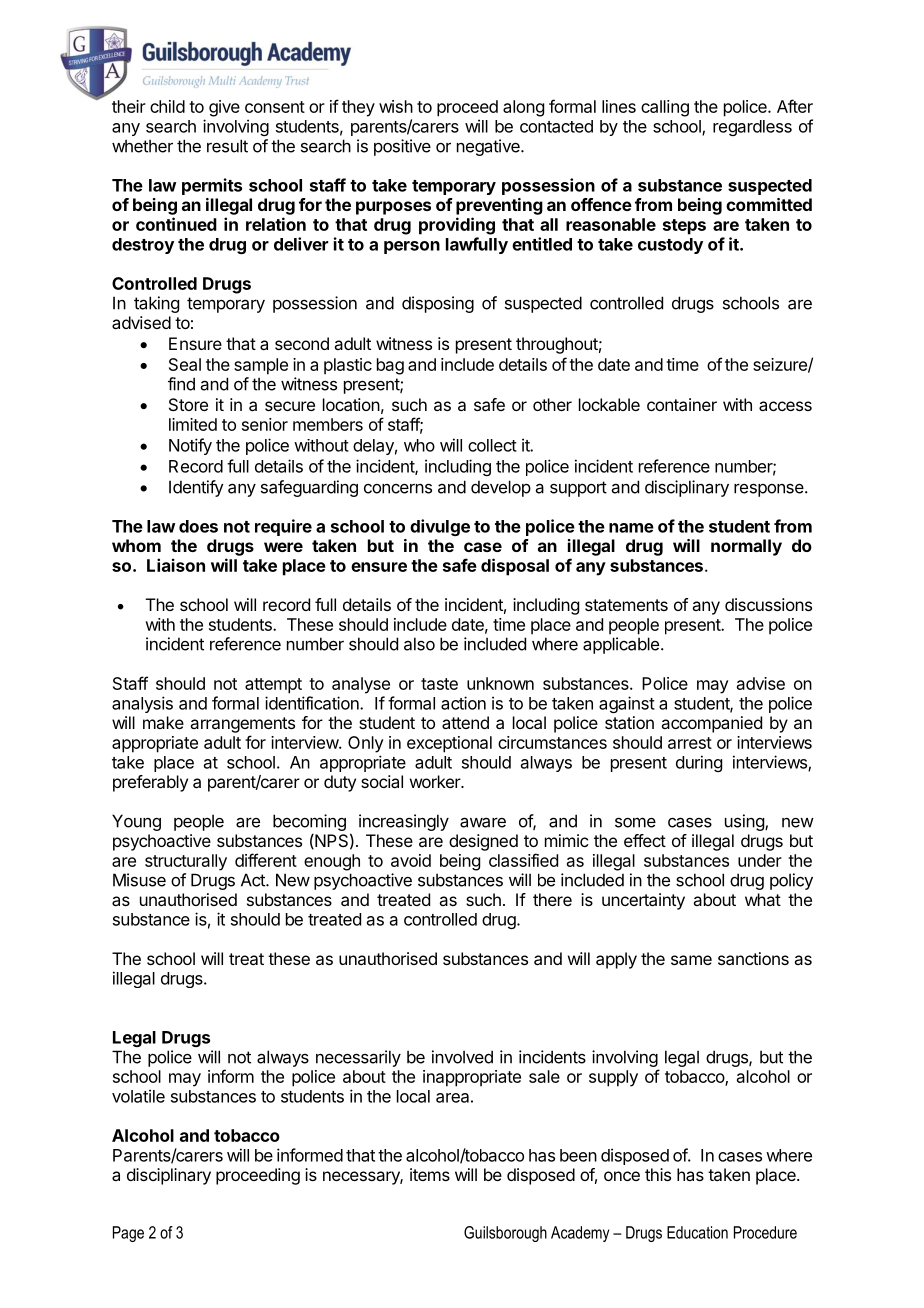 The width and height of the screenshot is (924, 1308). I want to click on Education, so click(697, 1232).
